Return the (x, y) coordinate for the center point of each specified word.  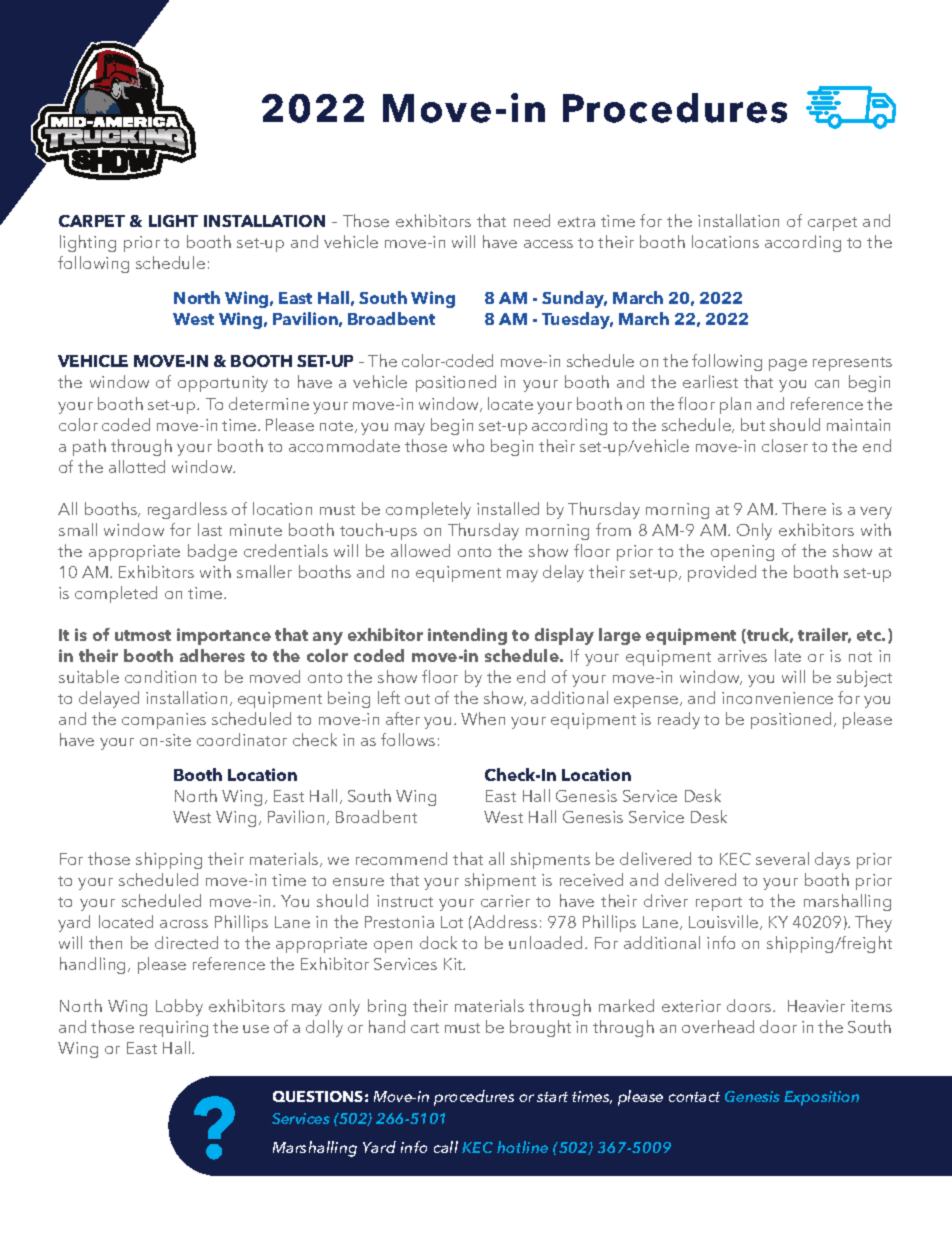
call (446, 1147)
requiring (174, 1029)
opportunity (223, 384)
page (788, 365)
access (548, 244)
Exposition (821, 1098)
